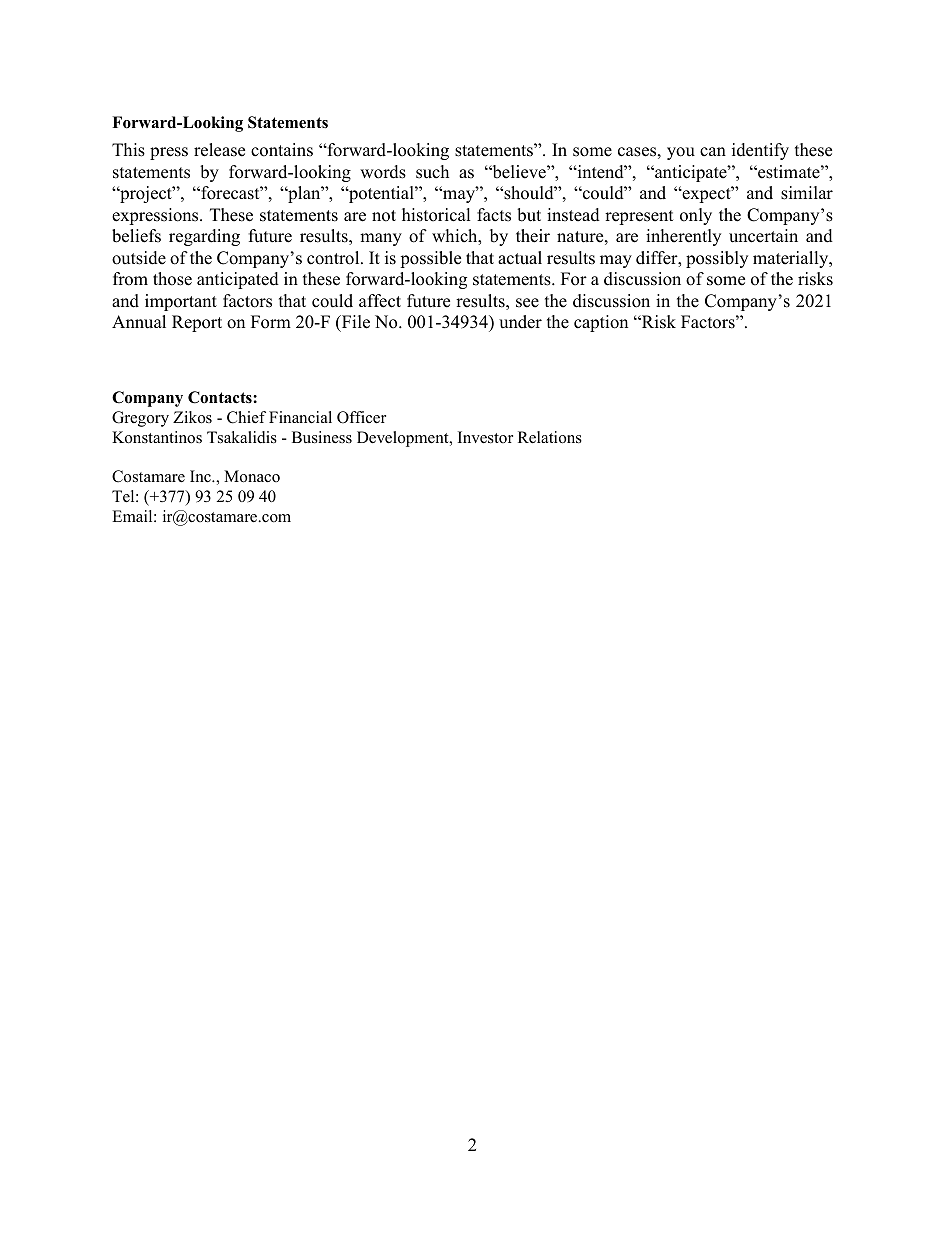  What do you see at coordinates (404, 439) in the screenshot?
I see `Development` at bounding box center [404, 439].
